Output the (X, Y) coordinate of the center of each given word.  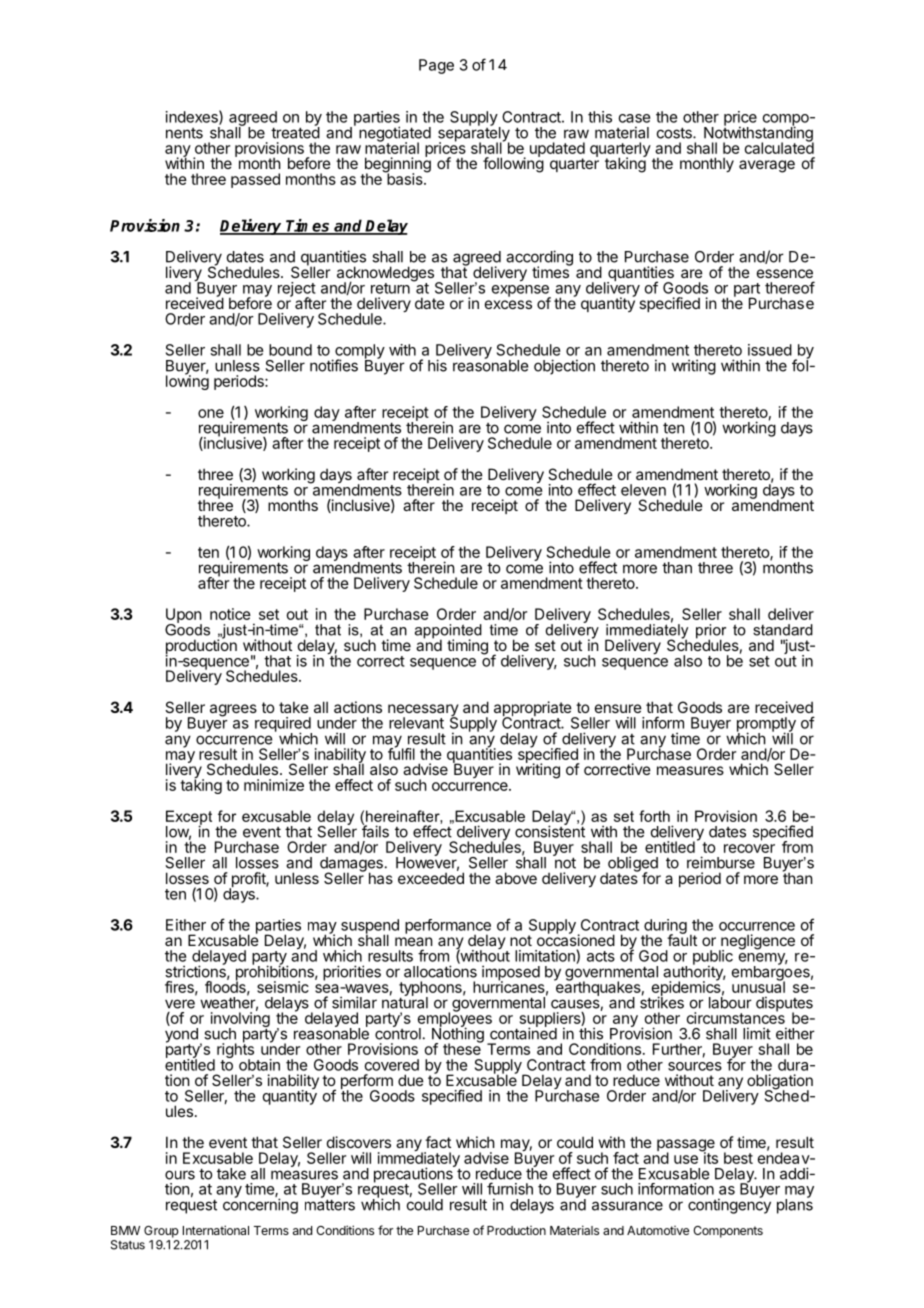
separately (474, 134)
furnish (510, 1188)
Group (161, 1232)
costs (675, 133)
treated (295, 132)
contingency (729, 1205)
